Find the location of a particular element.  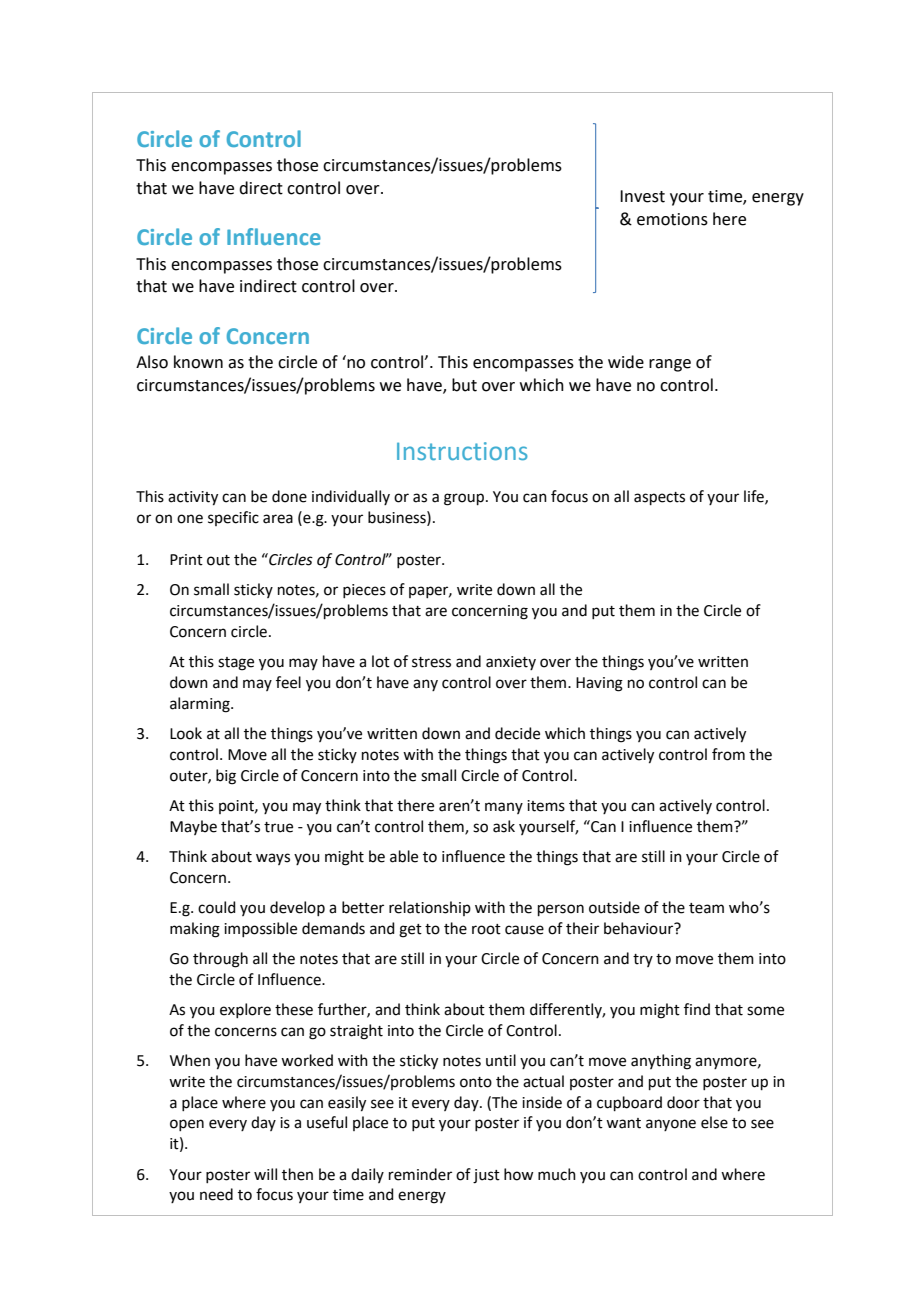

ask is located at coordinates (504, 826).
